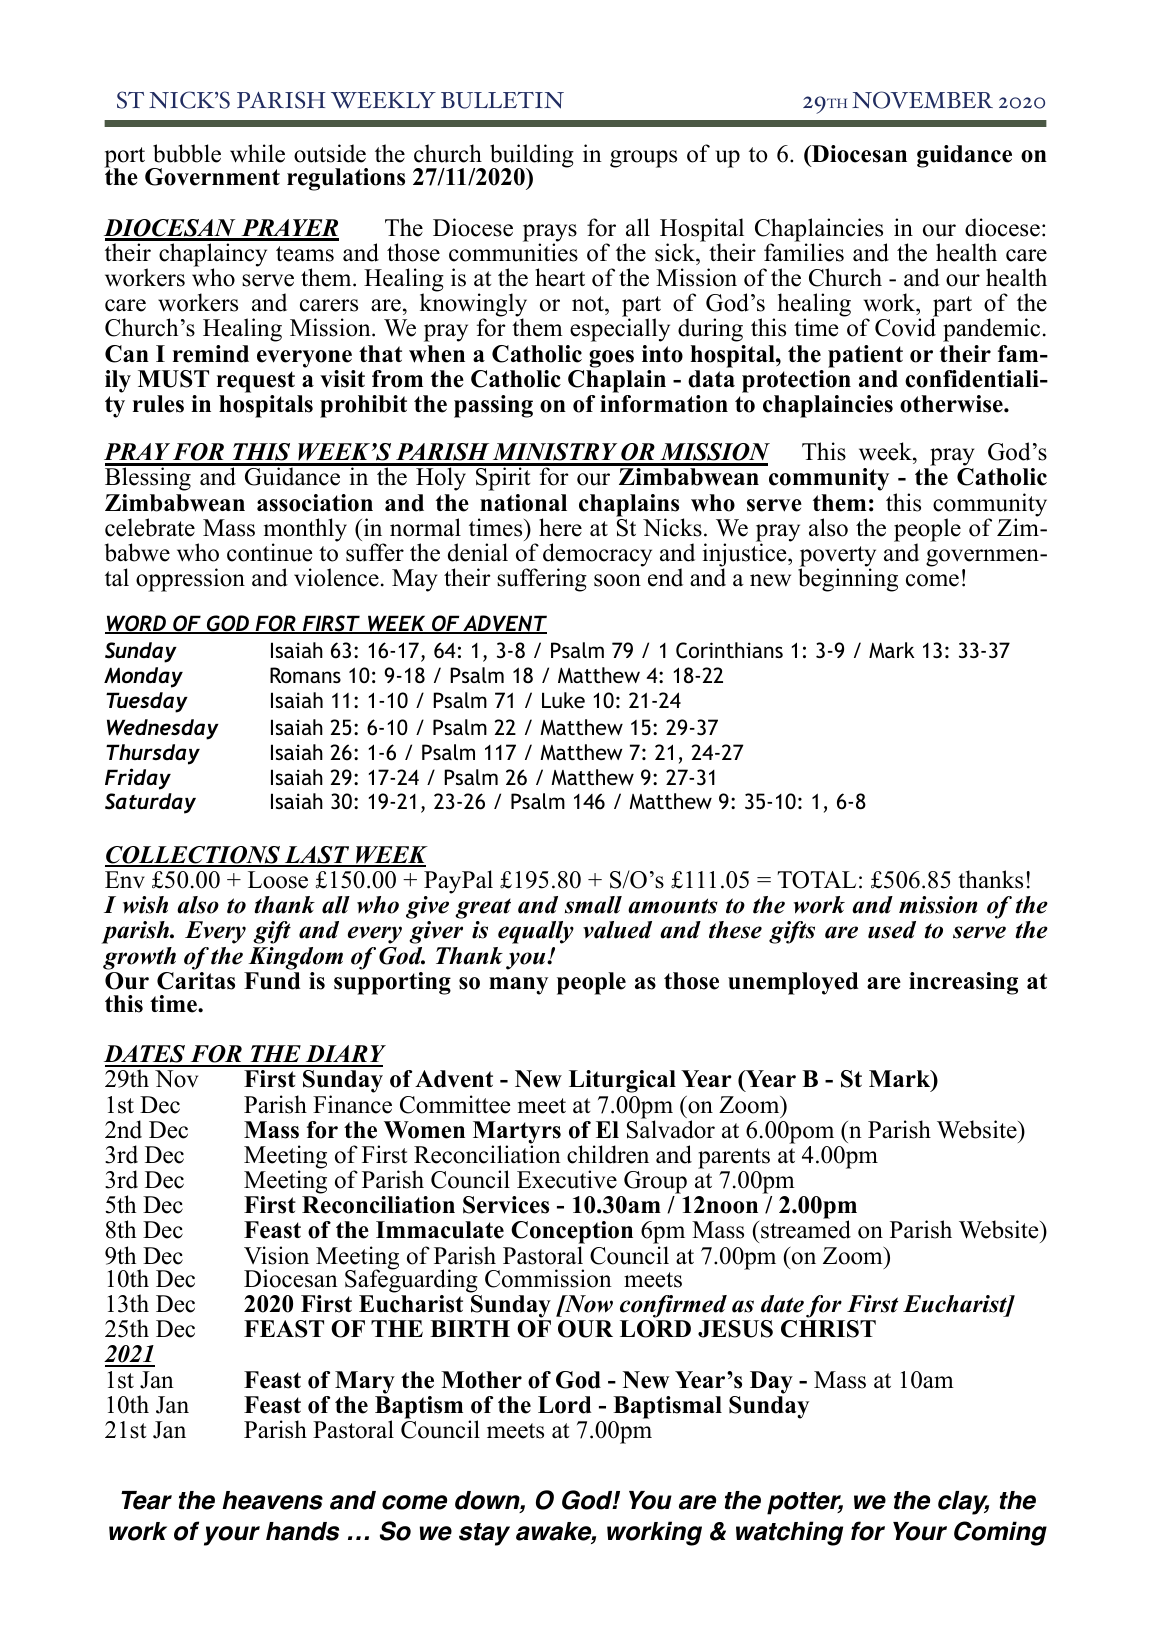 The width and height of the document is (1152, 1630). Describe the element at coordinates (315, 503) in the document. I see `association` at that location.
